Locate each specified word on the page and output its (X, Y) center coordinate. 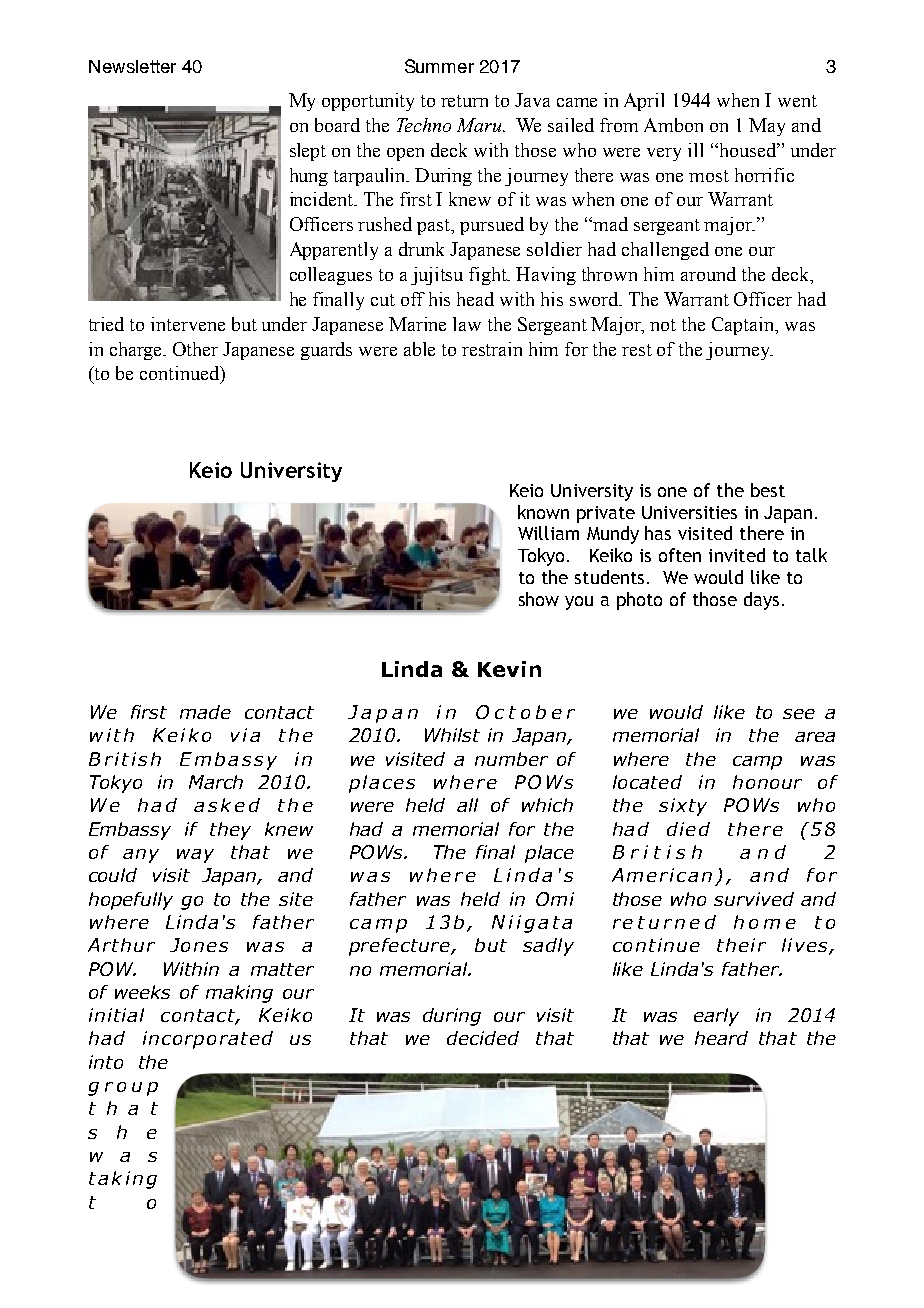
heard (721, 1038)
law (467, 324)
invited (737, 555)
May (767, 127)
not (663, 325)
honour (767, 782)
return (464, 101)
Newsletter (132, 66)
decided (483, 1038)
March (216, 782)
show (539, 599)
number (511, 759)
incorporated (208, 1040)
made (205, 712)
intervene (188, 324)
